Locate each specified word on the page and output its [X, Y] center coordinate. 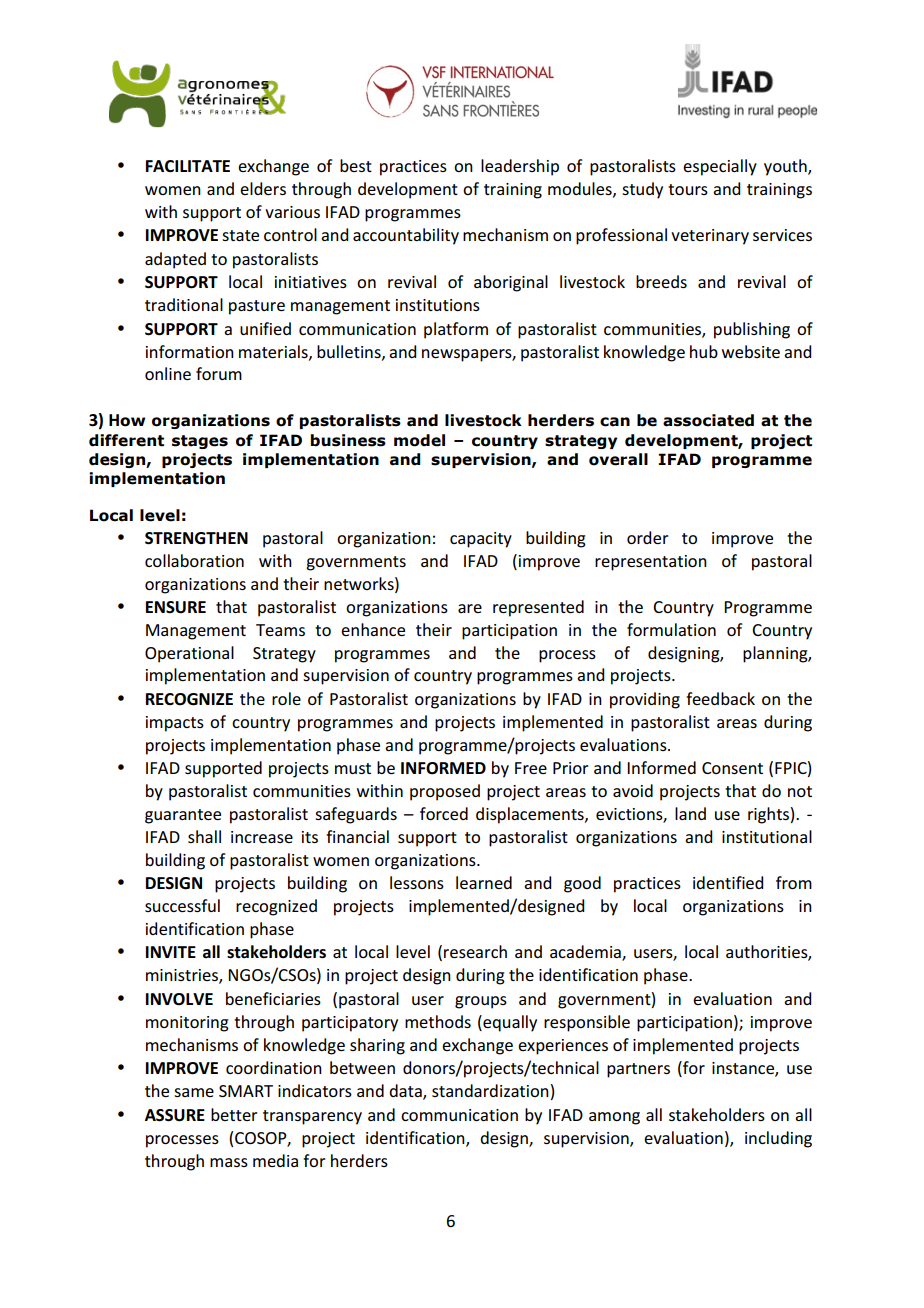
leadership [520, 167]
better [234, 1114]
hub [704, 351]
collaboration [194, 560]
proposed [445, 792]
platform [456, 330]
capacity [481, 540]
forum [219, 373]
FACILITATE [188, 166]
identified [728, 882]
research [475, 951]
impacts [175, 724]
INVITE [171, 952]
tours [688, 189]
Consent [732, 768]
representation [651, 563]
